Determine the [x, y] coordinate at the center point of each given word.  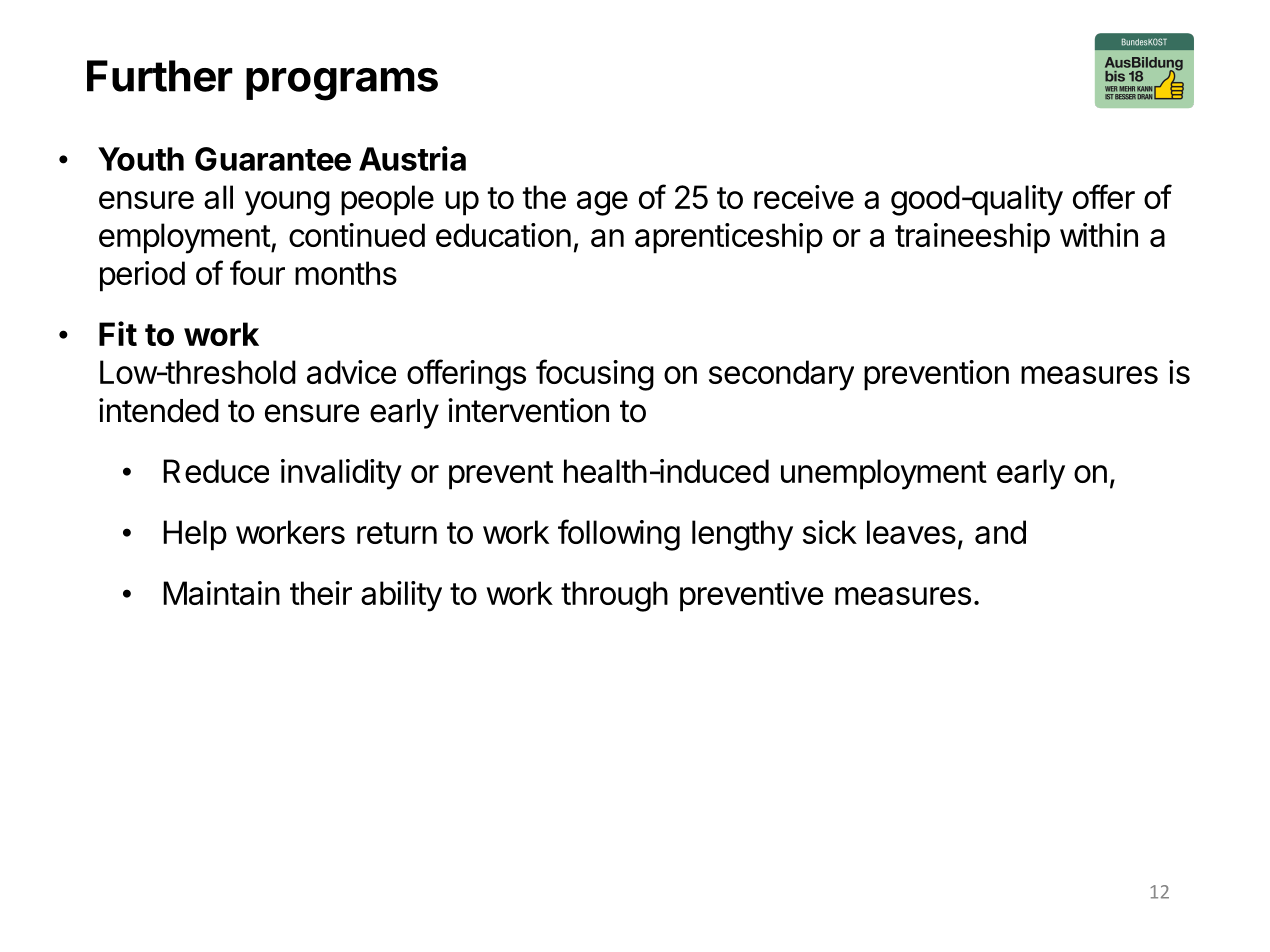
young [287, 203]
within [1099, 235]
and [1000, 532]
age [602, 203]
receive [804, 197]
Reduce [216, 471]
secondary [781, 375]
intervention [528, 410]
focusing [595, 375]
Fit [118, 333]
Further [160, 76]
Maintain [221, 593]
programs [342, 84]
